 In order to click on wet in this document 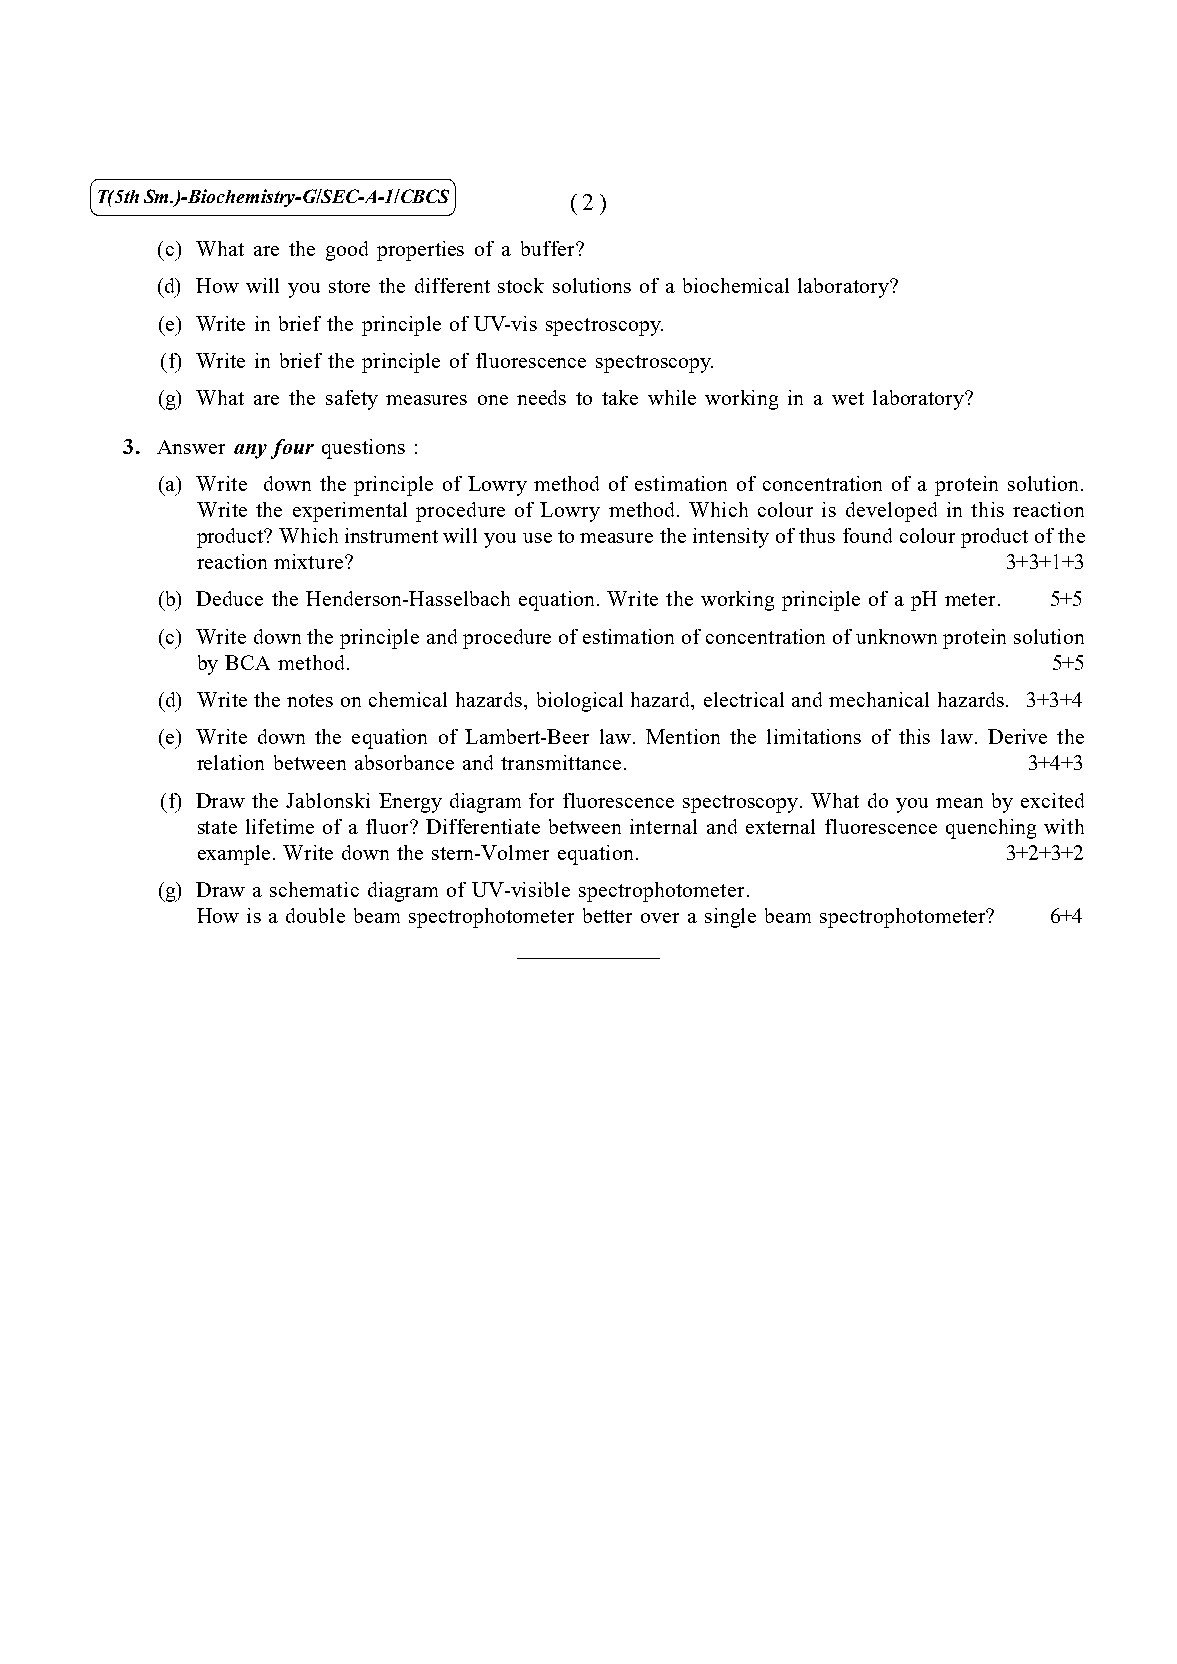, I will do `click(848, 398)`.
